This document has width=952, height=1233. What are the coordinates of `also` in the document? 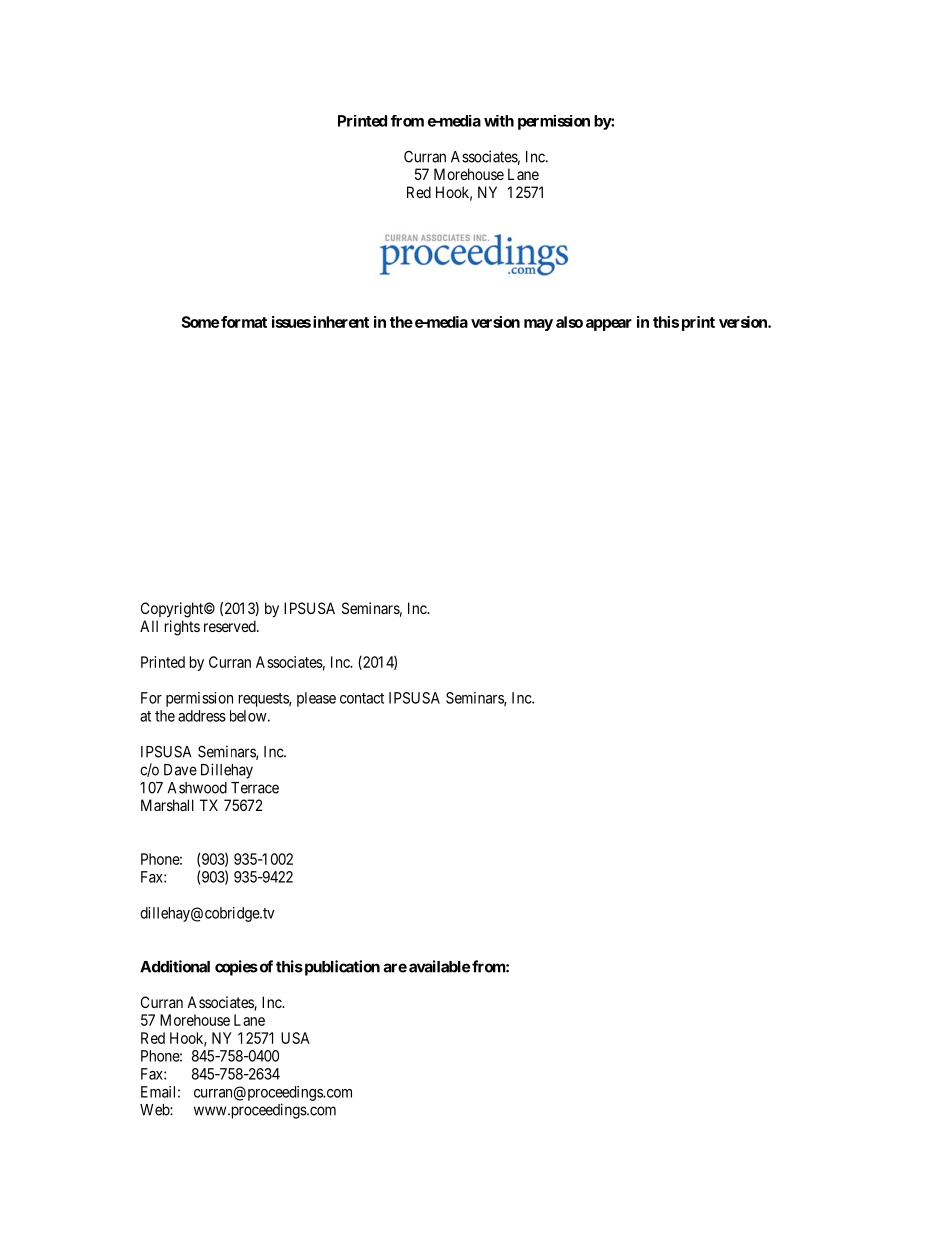 It's located at (569, 322).
